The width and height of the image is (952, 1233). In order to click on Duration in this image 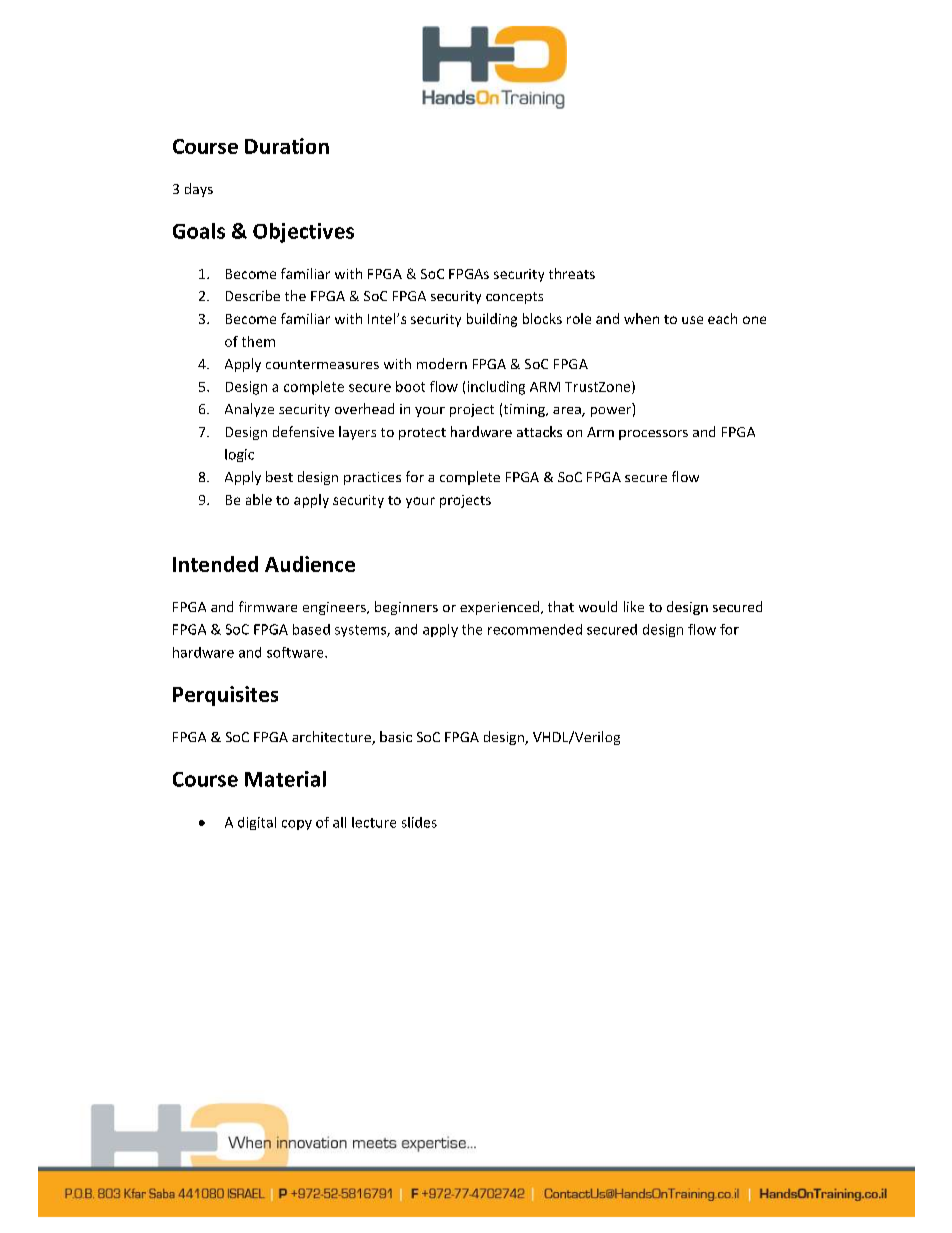, I will do `click(287, 146)`.
